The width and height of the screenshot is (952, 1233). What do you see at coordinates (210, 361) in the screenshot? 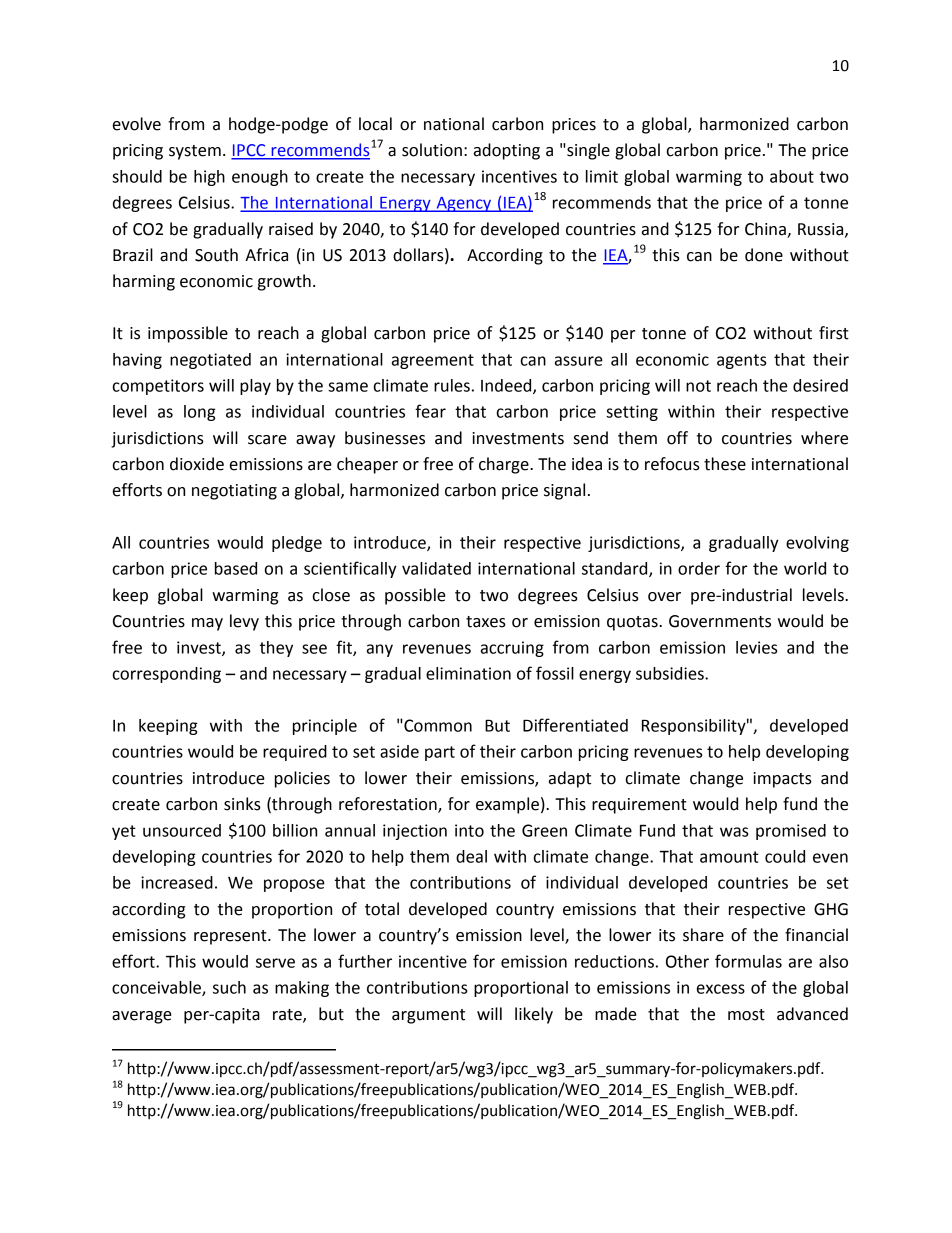
I see `negotiated` at bounding box center [210, 361].
